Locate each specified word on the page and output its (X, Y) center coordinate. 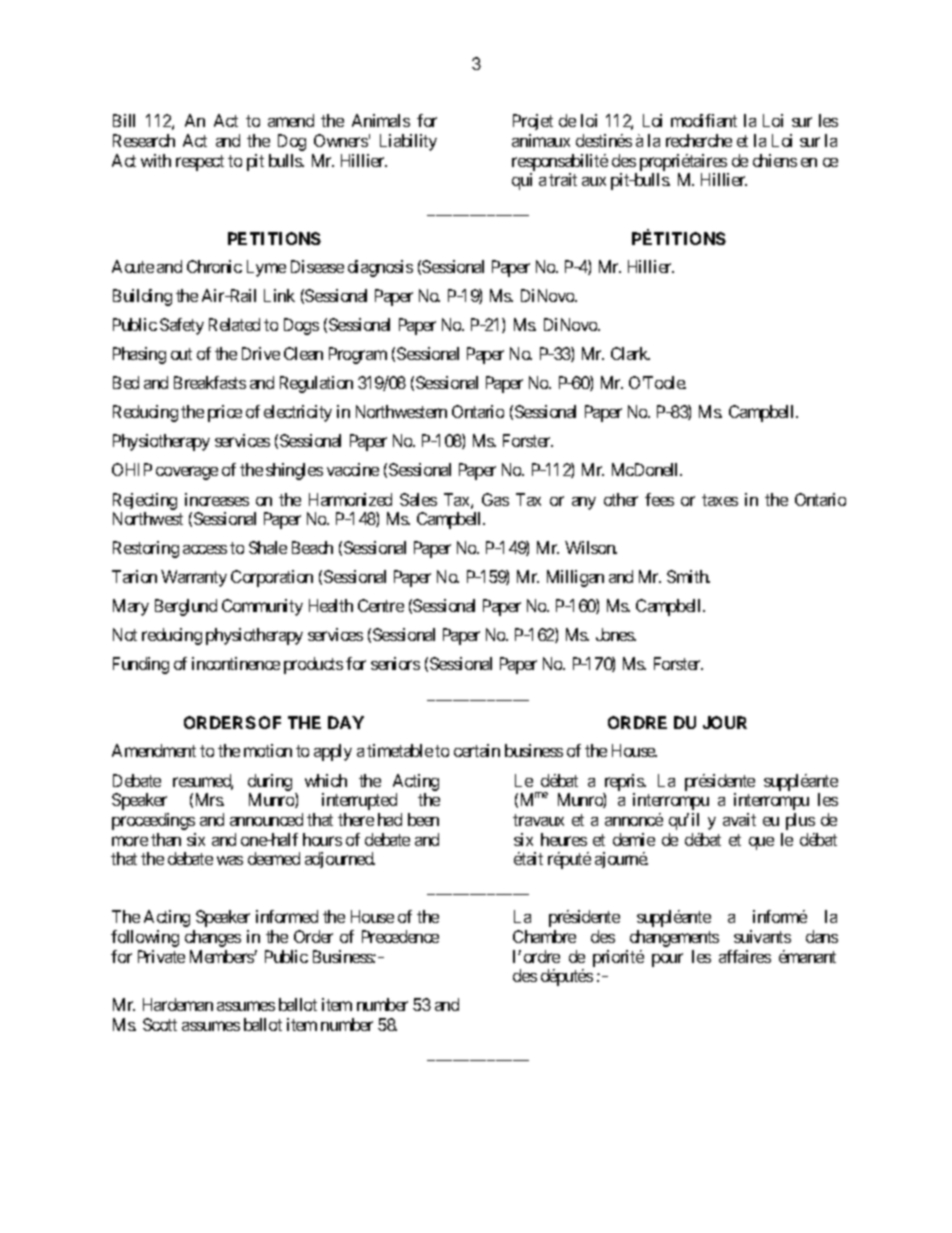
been (423, 819)
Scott (160, 1024)
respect (200, 163)
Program (358, 355)
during (270, 782)
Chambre (544, 936)
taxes (720, 500)
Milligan (575, 578)
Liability (408, 142)
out (181, 354)
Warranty (194, 578)
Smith (688, 576)
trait (563, 179)
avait (739, 819)
